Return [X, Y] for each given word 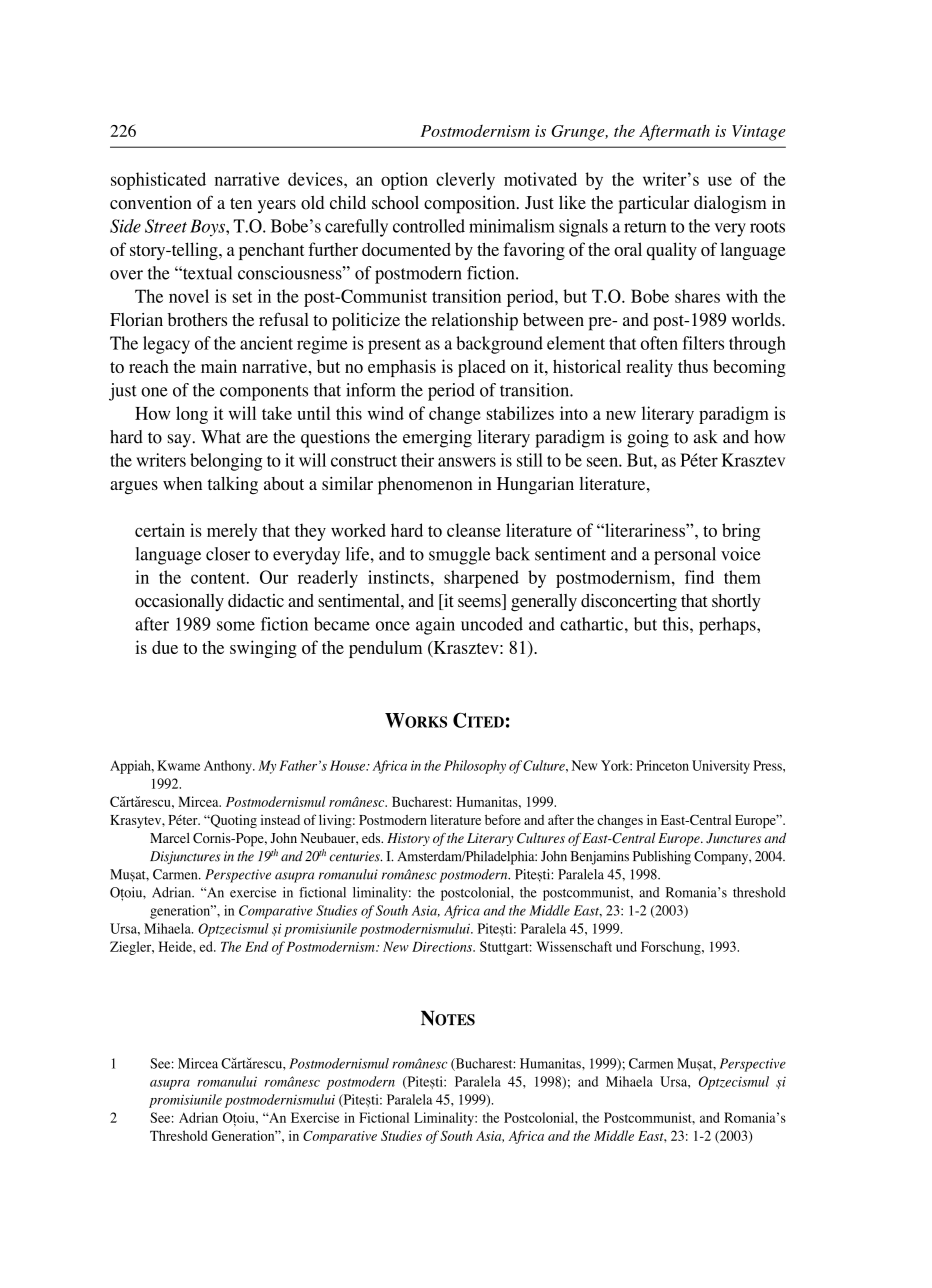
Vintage [759, 133]
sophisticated [158, 181]
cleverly [465, 181]
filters [703, 343]
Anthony [229, 767]
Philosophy [475, 767]
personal [685, 556]
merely [232, 532]
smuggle [459, 556]
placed [482, 368]
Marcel [170, 838]
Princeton [662, 765]
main [219, 366]
